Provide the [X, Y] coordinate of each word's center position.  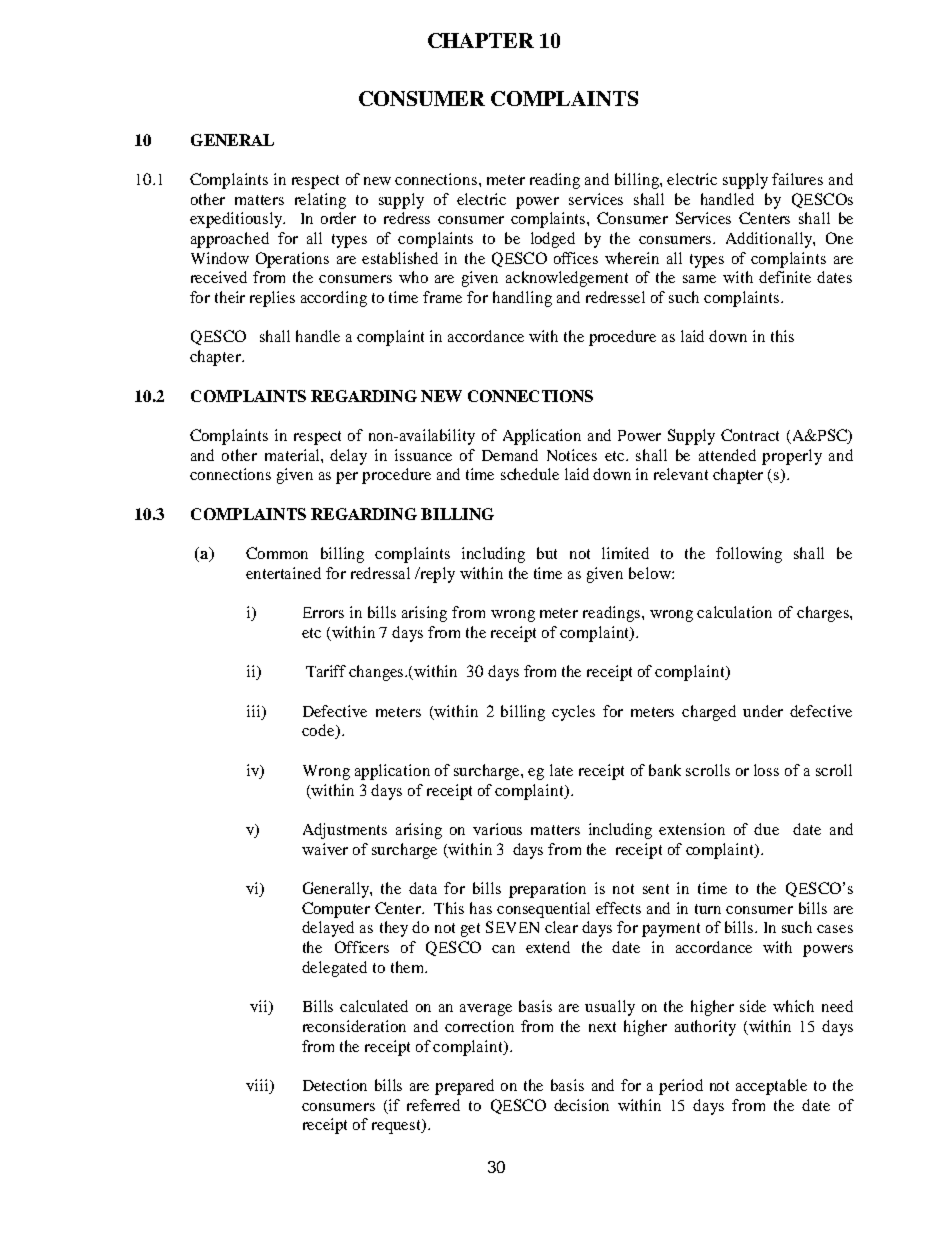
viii [258, 1086]
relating [320, 201]
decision [581, 1105]
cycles [573, 713]
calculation [734, 612]
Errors [323, 612]
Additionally [770, 240]
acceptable [771, 1087]
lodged [553, 240]
